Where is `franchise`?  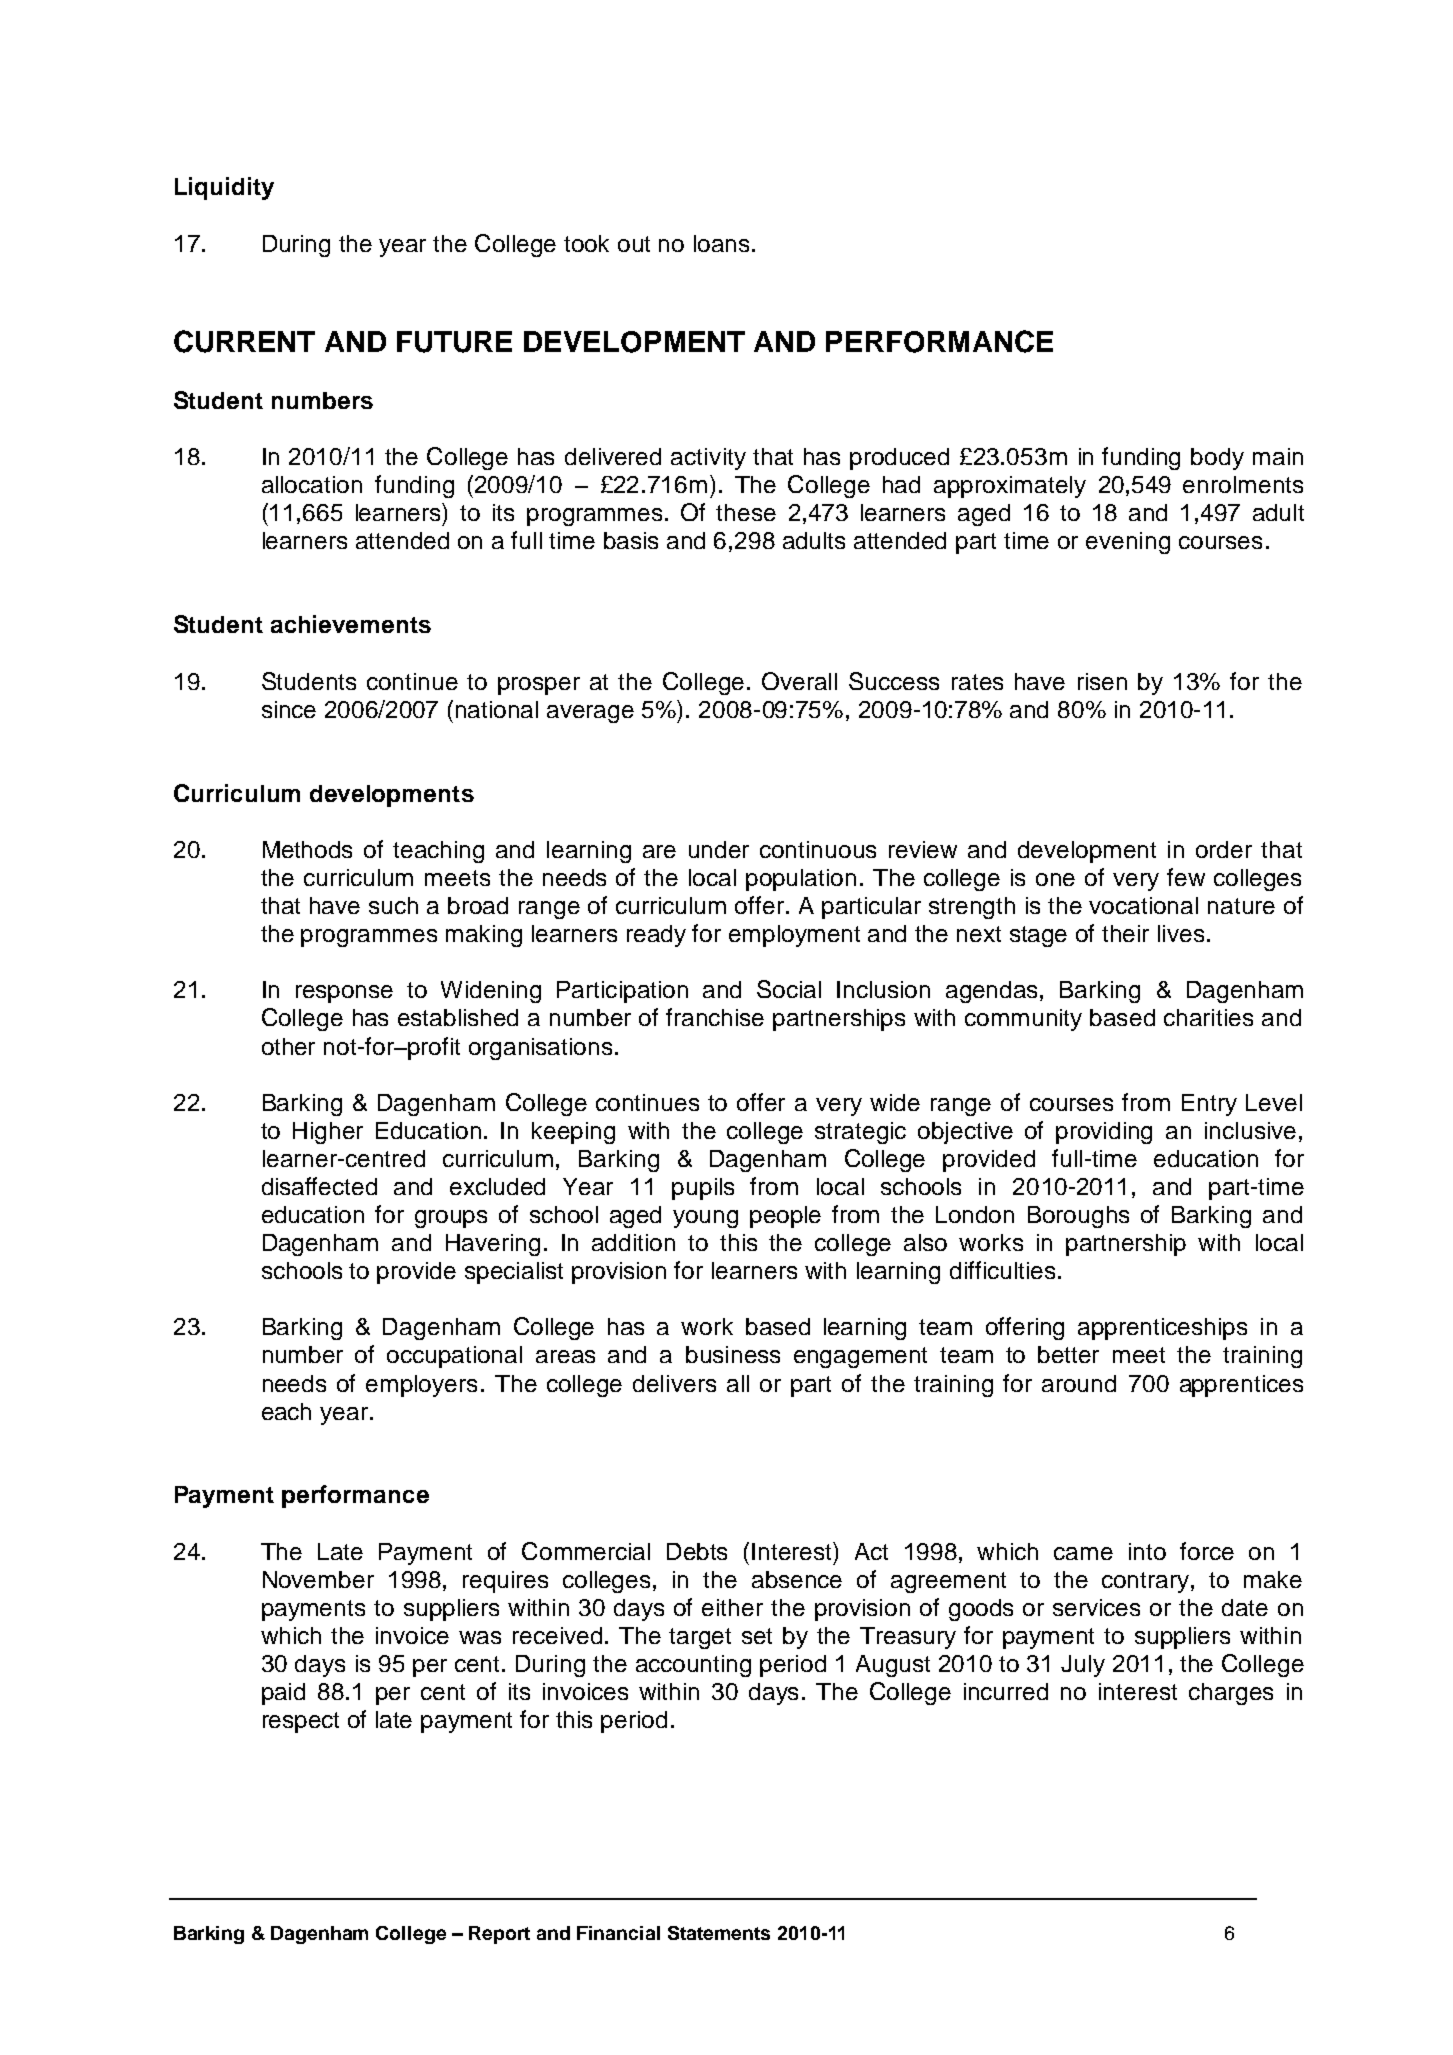
franchise is located at coordinates (715, 1017).
